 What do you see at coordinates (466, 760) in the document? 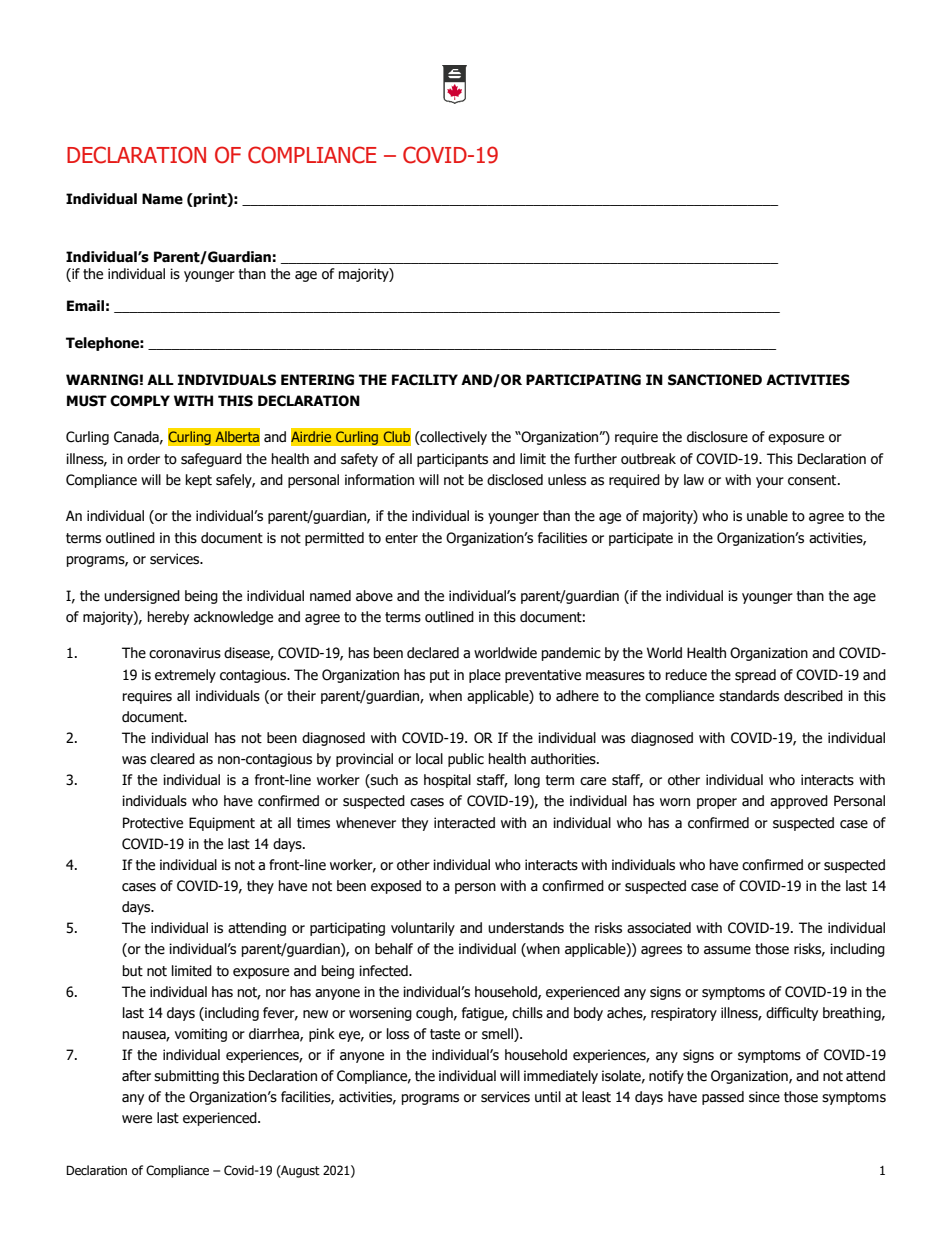
I see `public` at bounding box center [466, 760].
